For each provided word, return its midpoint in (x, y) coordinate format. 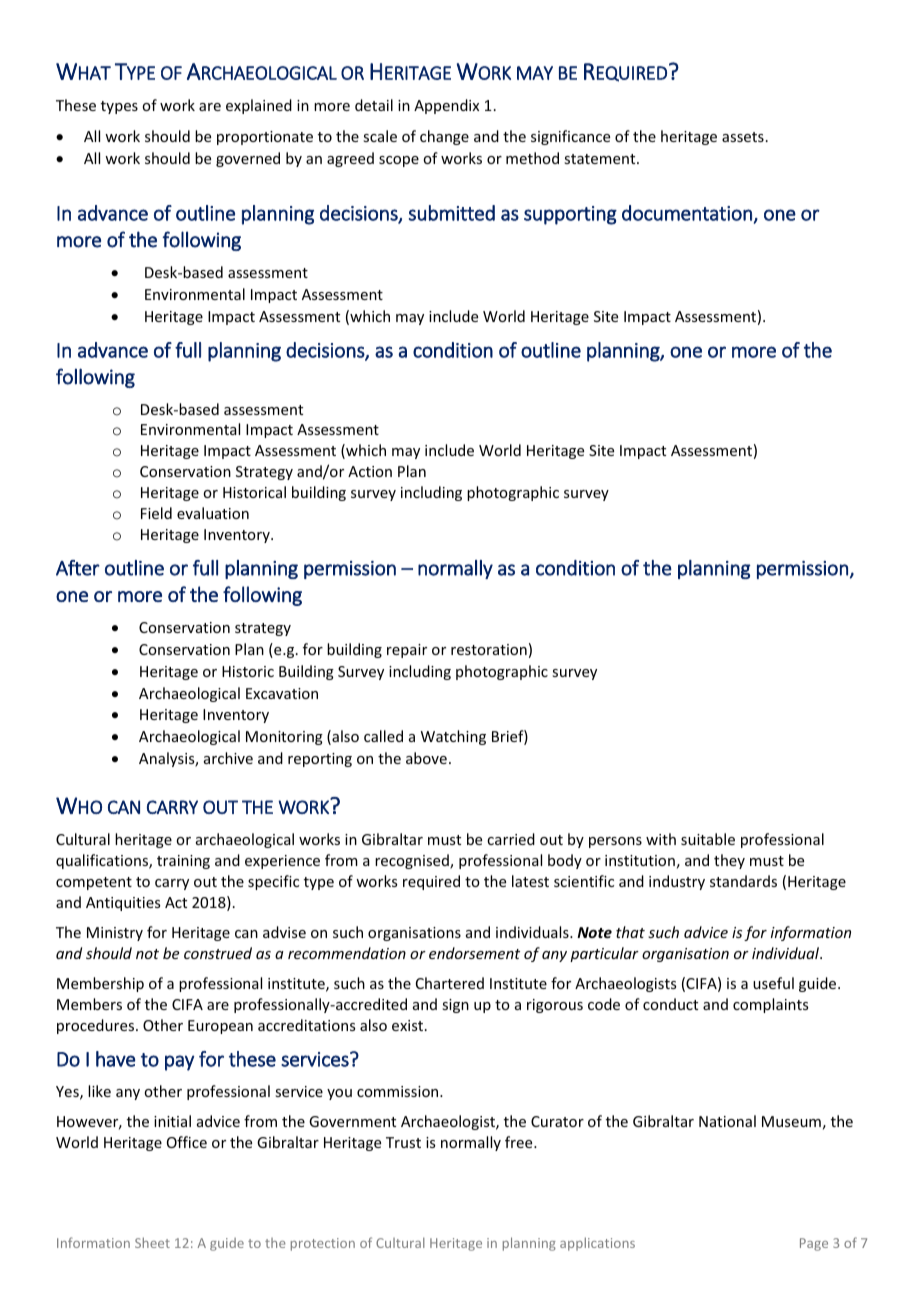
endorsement (474, 953)
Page (814, 1244)
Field (156, 513)
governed (248, 159)
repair (407, 651)
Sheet (152, 1242)
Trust (403, 1142)
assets (743, 137)
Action (370, 471)
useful (773, 983)
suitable (708, 839)
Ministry (115, 934)
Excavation (282, 693)
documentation (687, 213)
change (444, 137)
